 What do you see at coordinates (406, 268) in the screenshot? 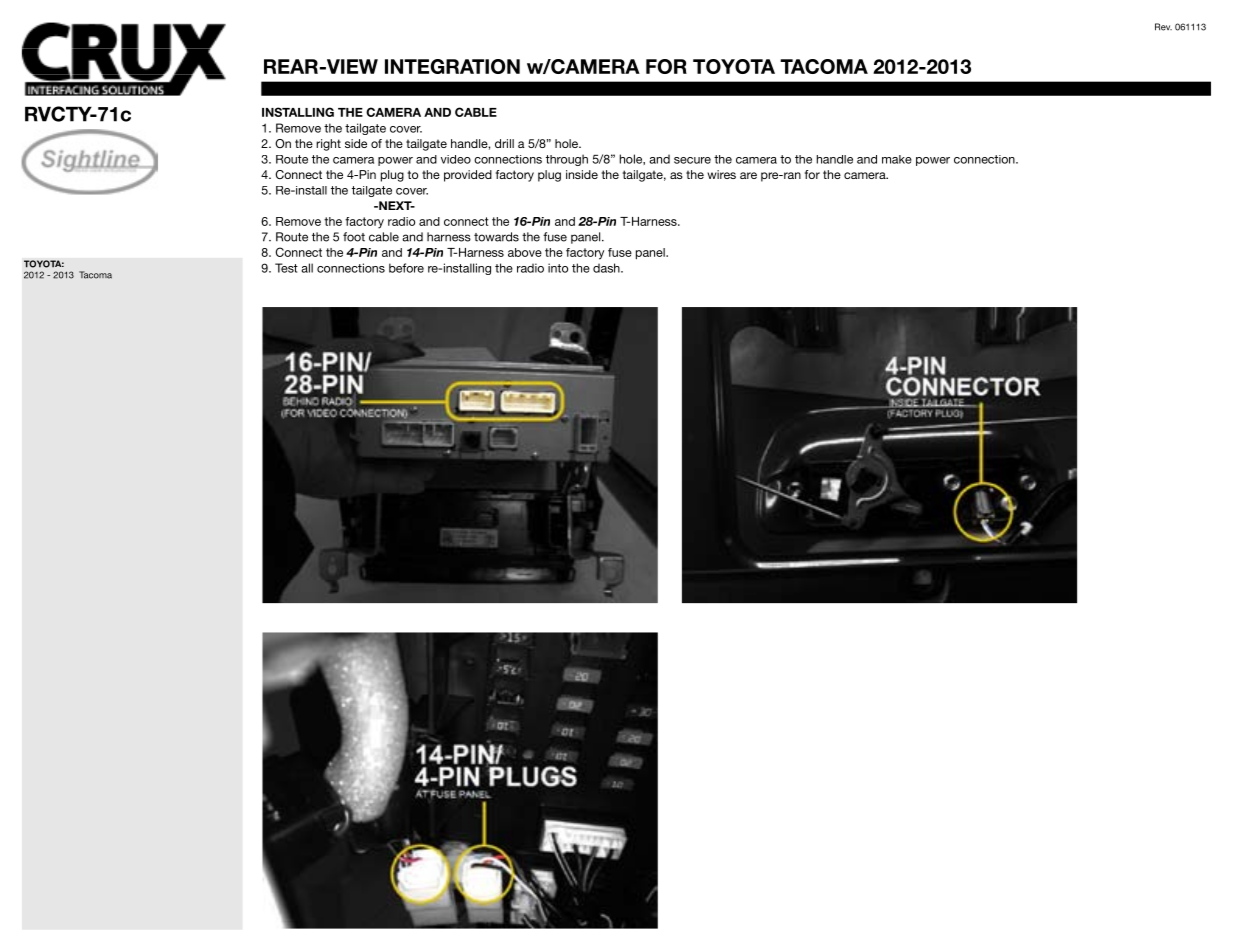
I see `before` at bounding box center [406, 268].
